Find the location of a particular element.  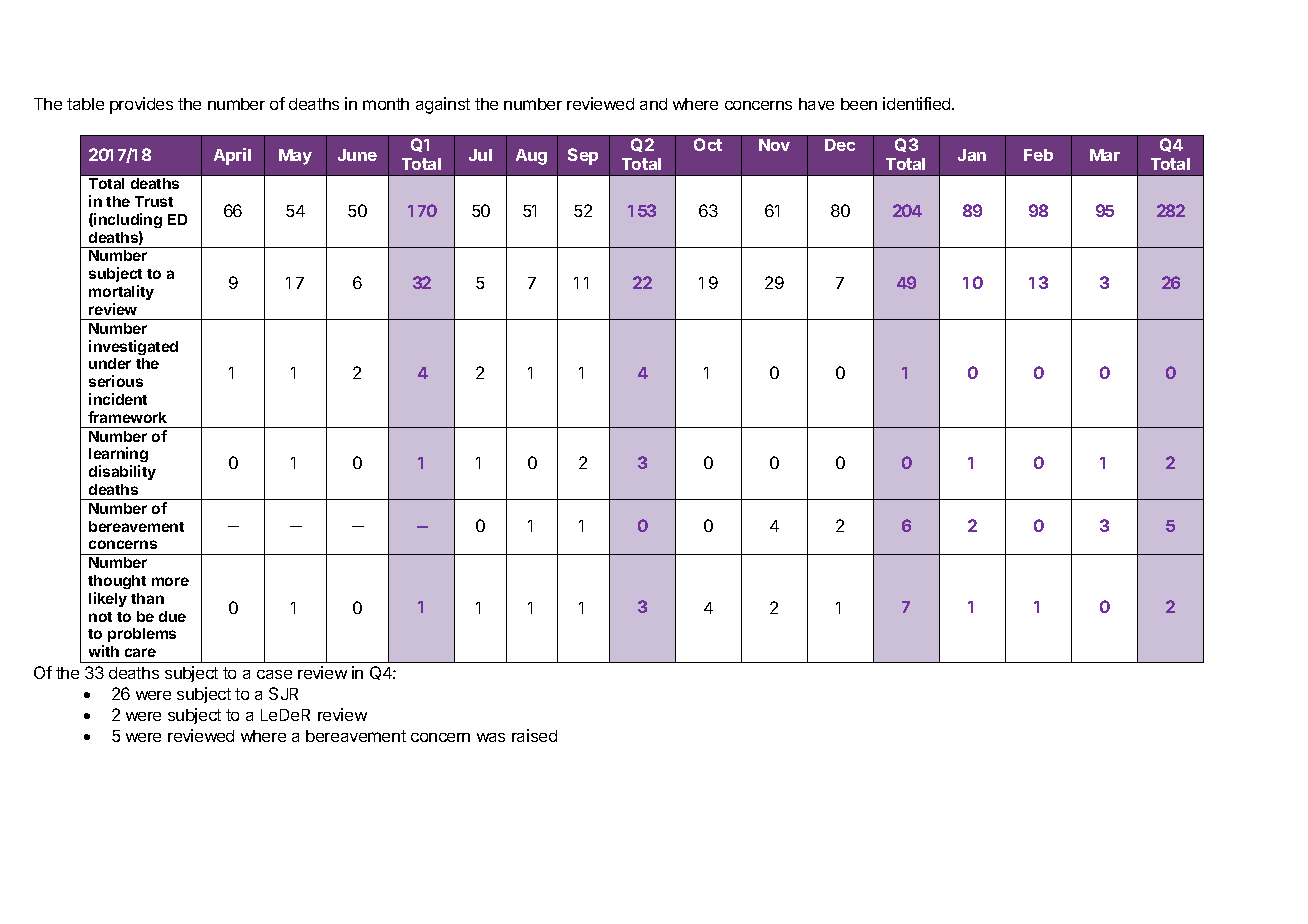

and is located at coordinates (653, 104).
